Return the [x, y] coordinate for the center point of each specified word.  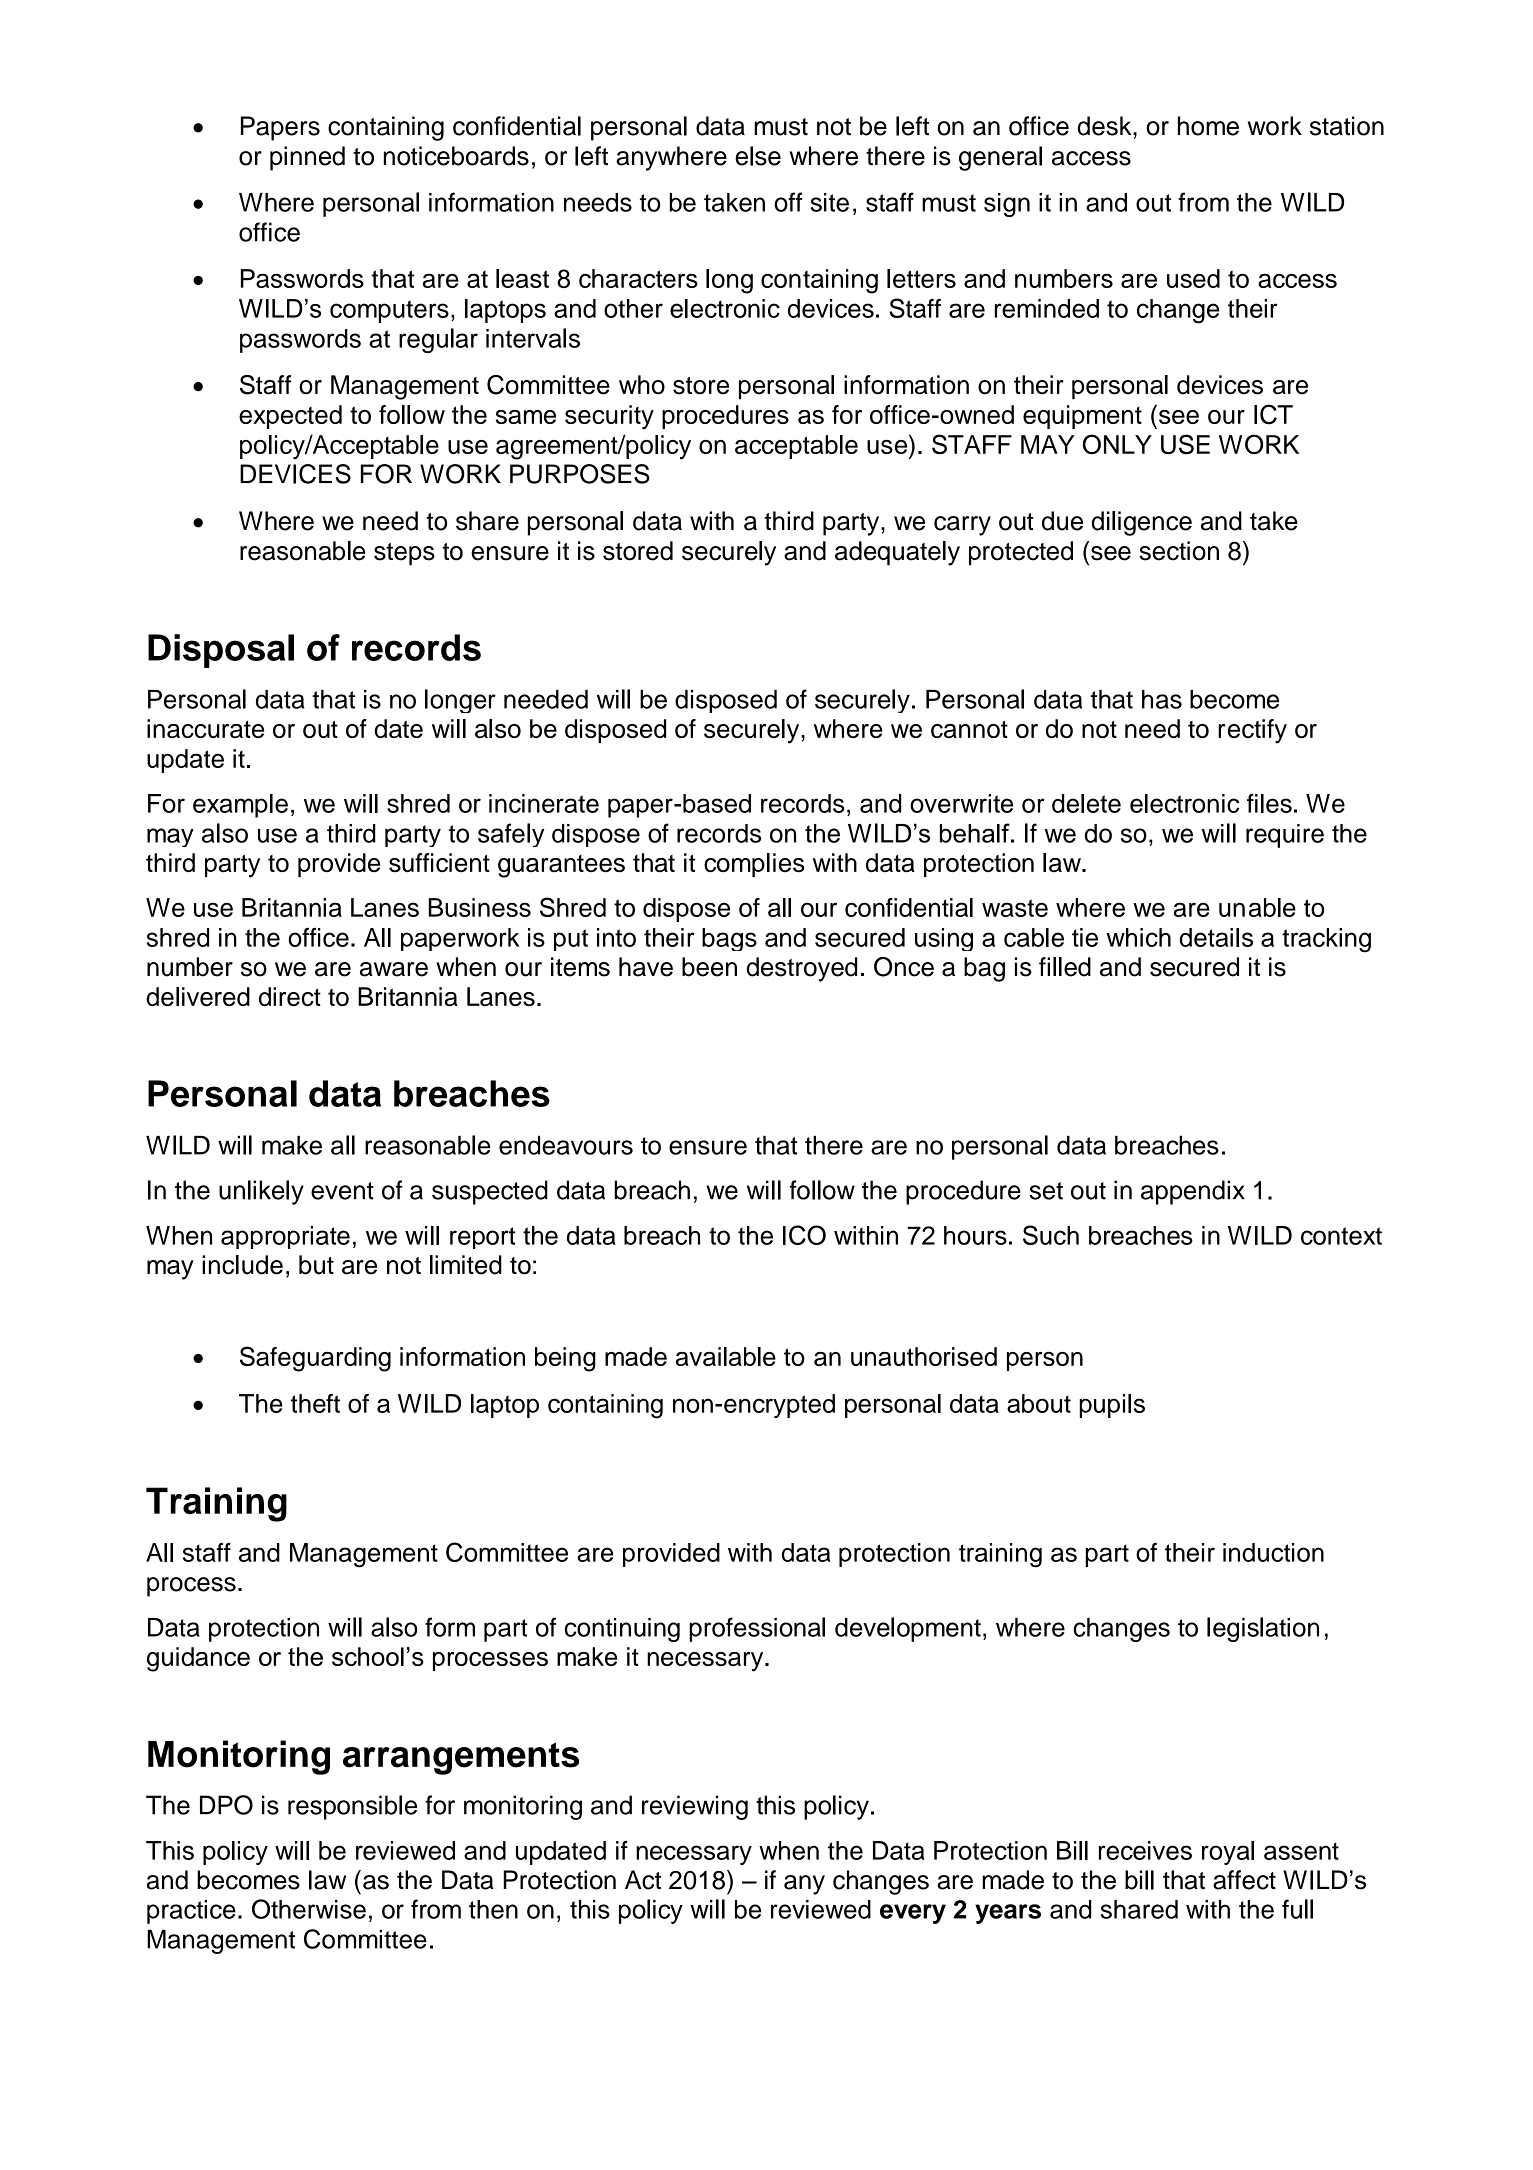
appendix [1193, 1192]
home [1208, 126]
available [726, 1356]
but [316, 1265]
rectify [1252, 731]
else [758, 156]
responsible [352, 1807]
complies [754, 865]
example [240, 806]
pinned [307, 158]
